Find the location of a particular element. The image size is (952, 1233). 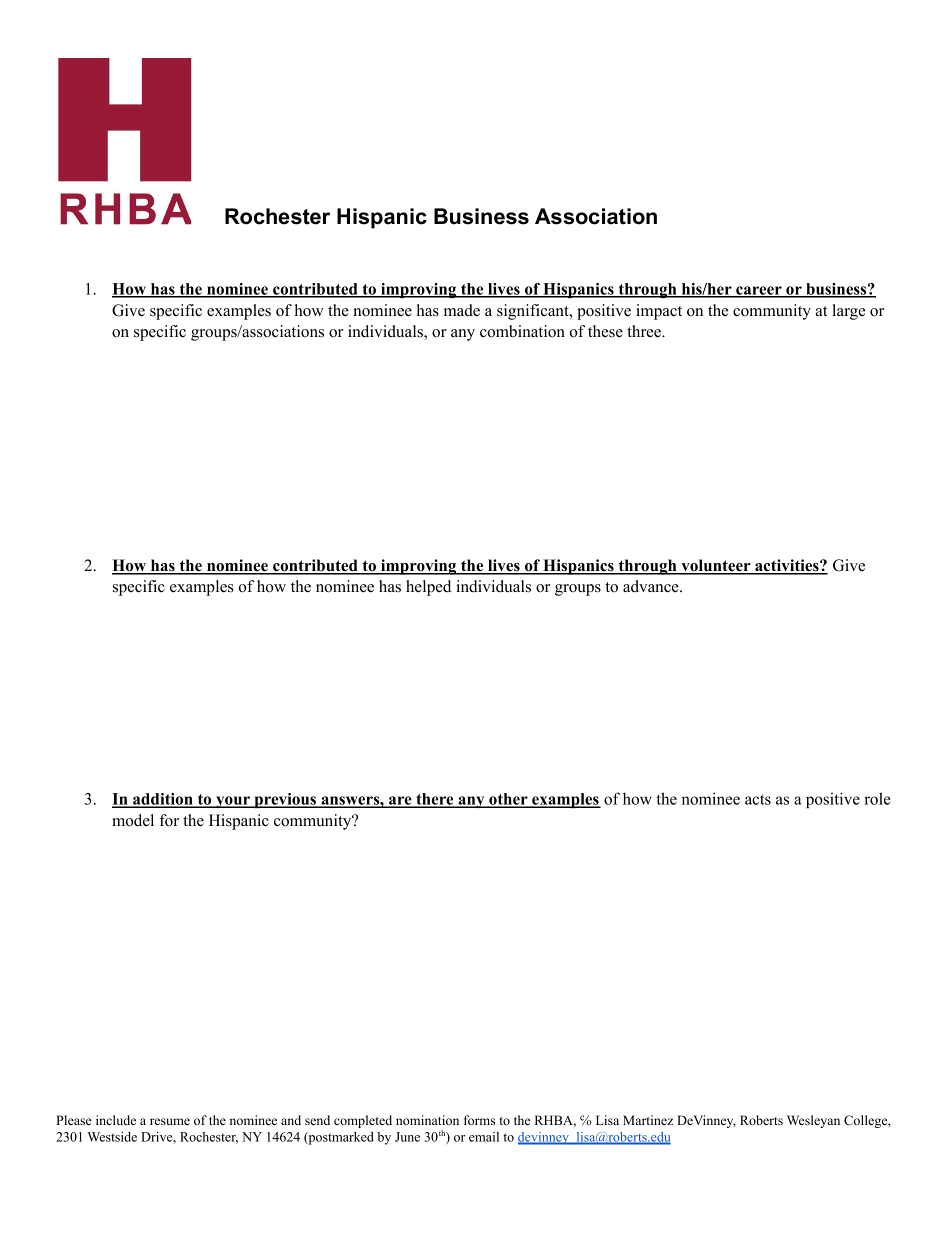

made is located at coordinates (462, 310).
